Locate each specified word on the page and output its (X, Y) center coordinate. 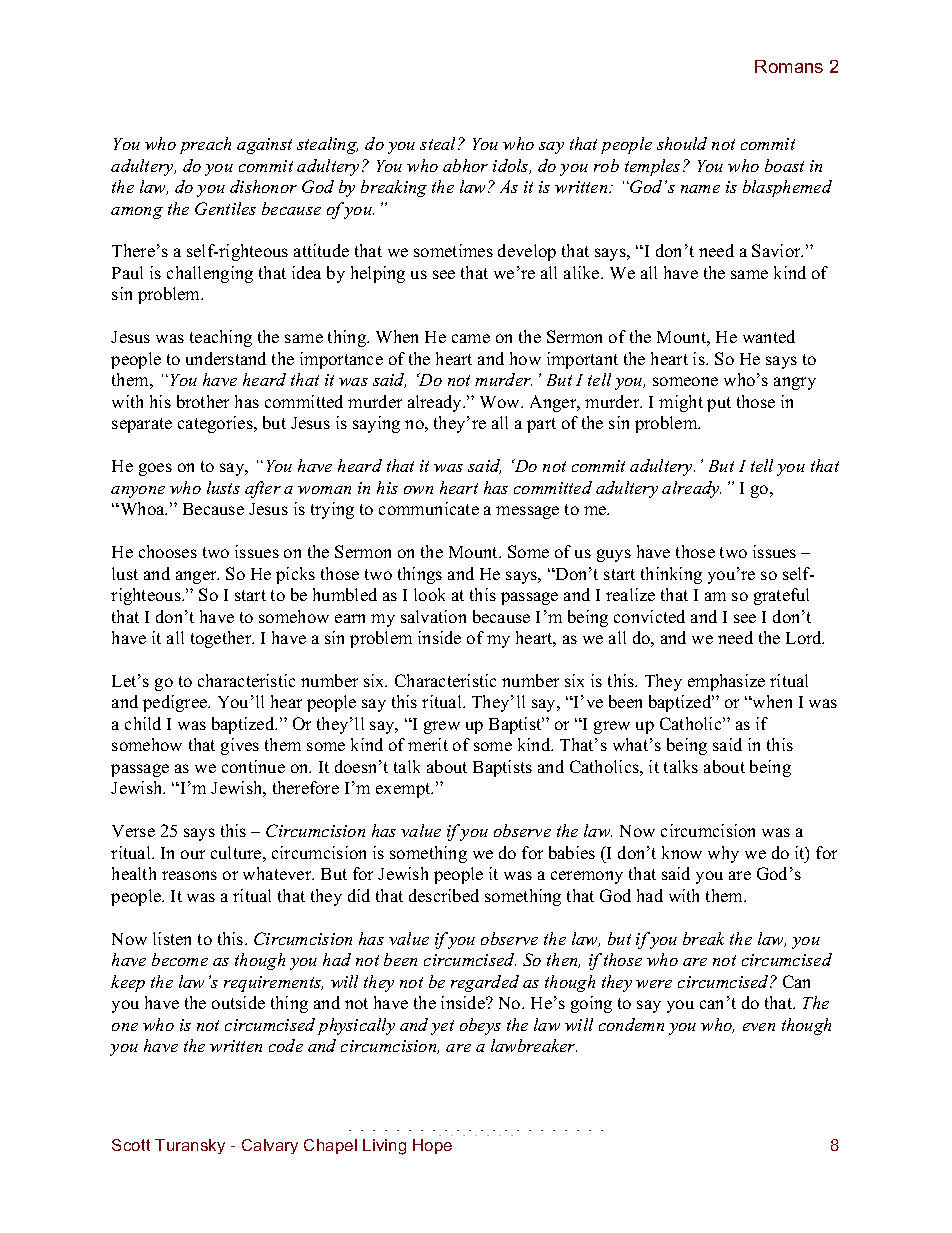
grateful (781, 596)
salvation (433, 616)
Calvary (270, 1146)
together (222, 639)
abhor (465, 165)
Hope (432, 1146)
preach (205, 145)
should (682, 143)
